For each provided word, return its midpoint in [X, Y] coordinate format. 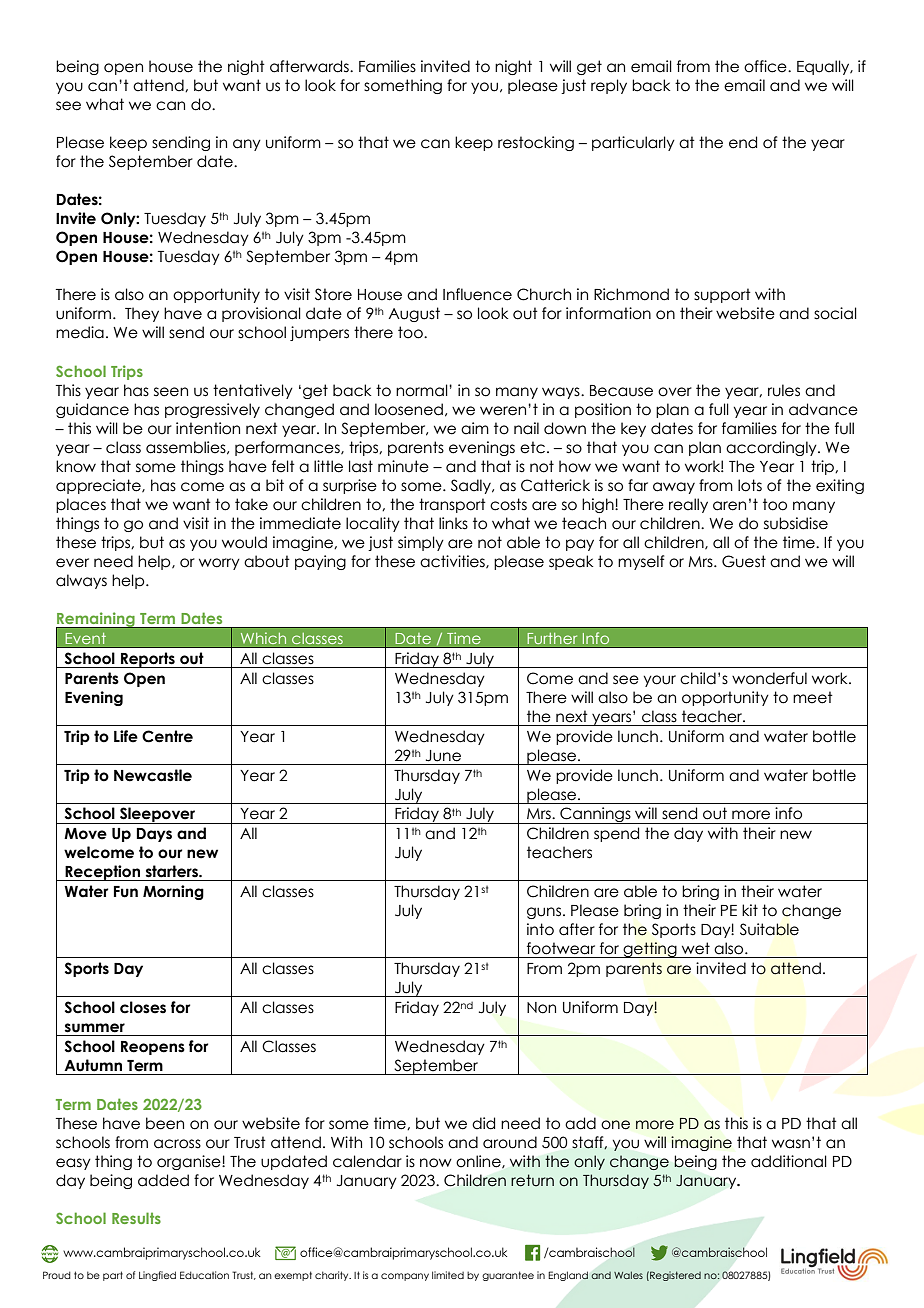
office [766, 66]
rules [784, 390]
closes [143, 1007]
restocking [536, 143]
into [540, 929]
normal [423, 390]
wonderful [769, 678]
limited [448, 1275]
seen [171, 392]
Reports [148, 660]
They [142, 314]
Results [136, 1218]
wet [696, 948]
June [443, 756]
